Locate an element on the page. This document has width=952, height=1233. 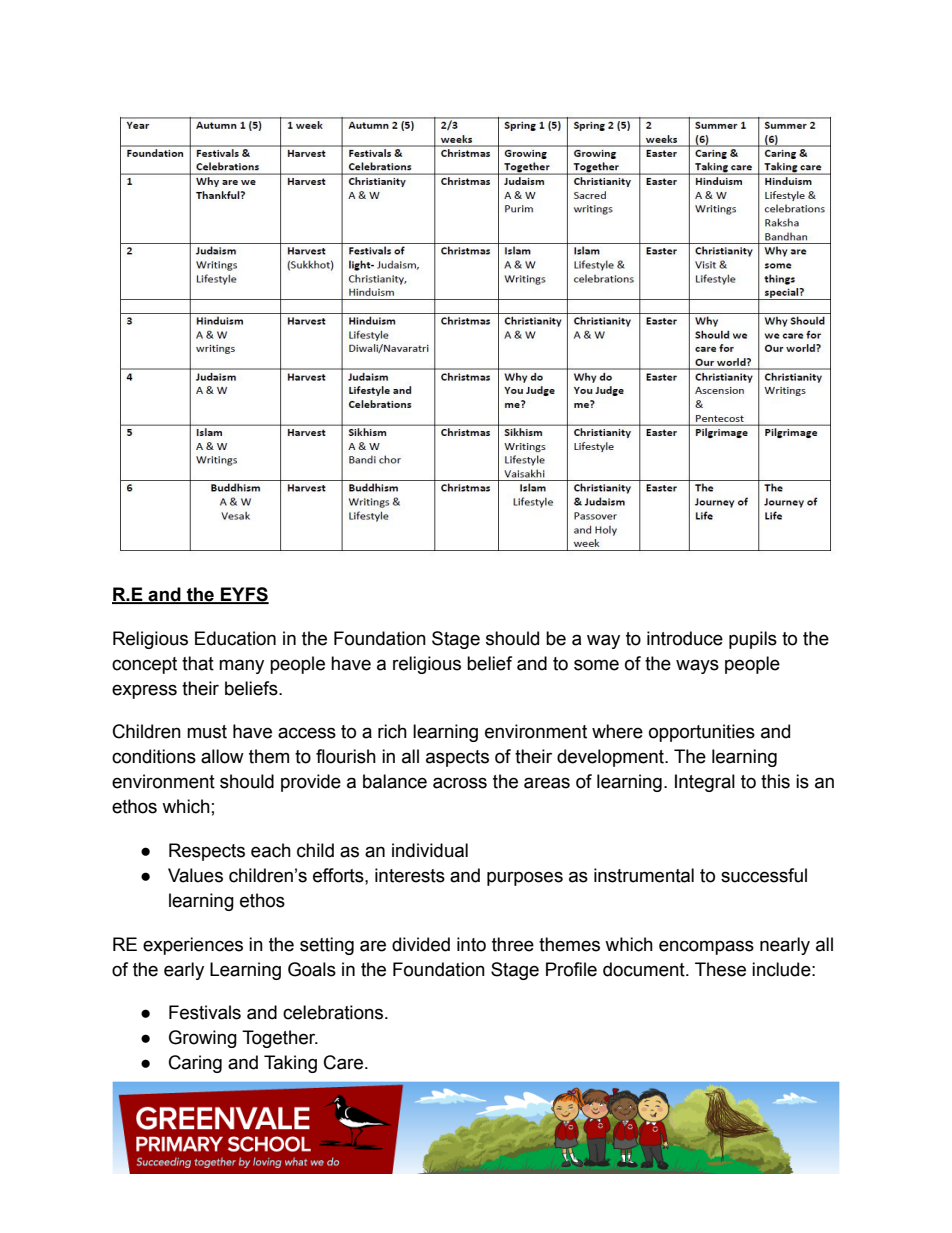
instrumental is located at coordinates (644, 875).
